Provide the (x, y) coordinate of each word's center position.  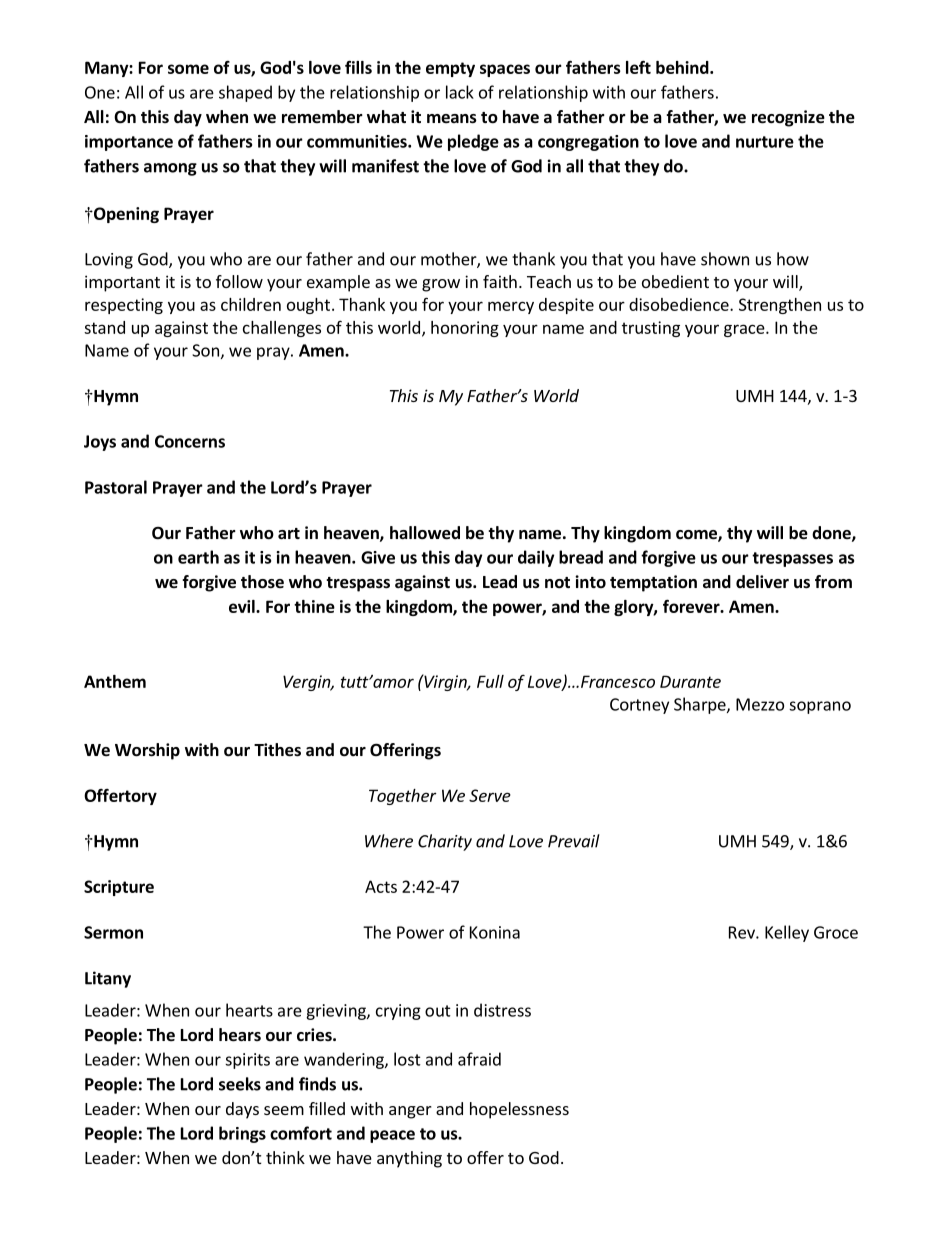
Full (490, 681)
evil (243, 606)
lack (460, 92)
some (188, 69)
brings (242, 1134)
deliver (762, 582)
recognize (788, 118)
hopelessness (519, 1110)
